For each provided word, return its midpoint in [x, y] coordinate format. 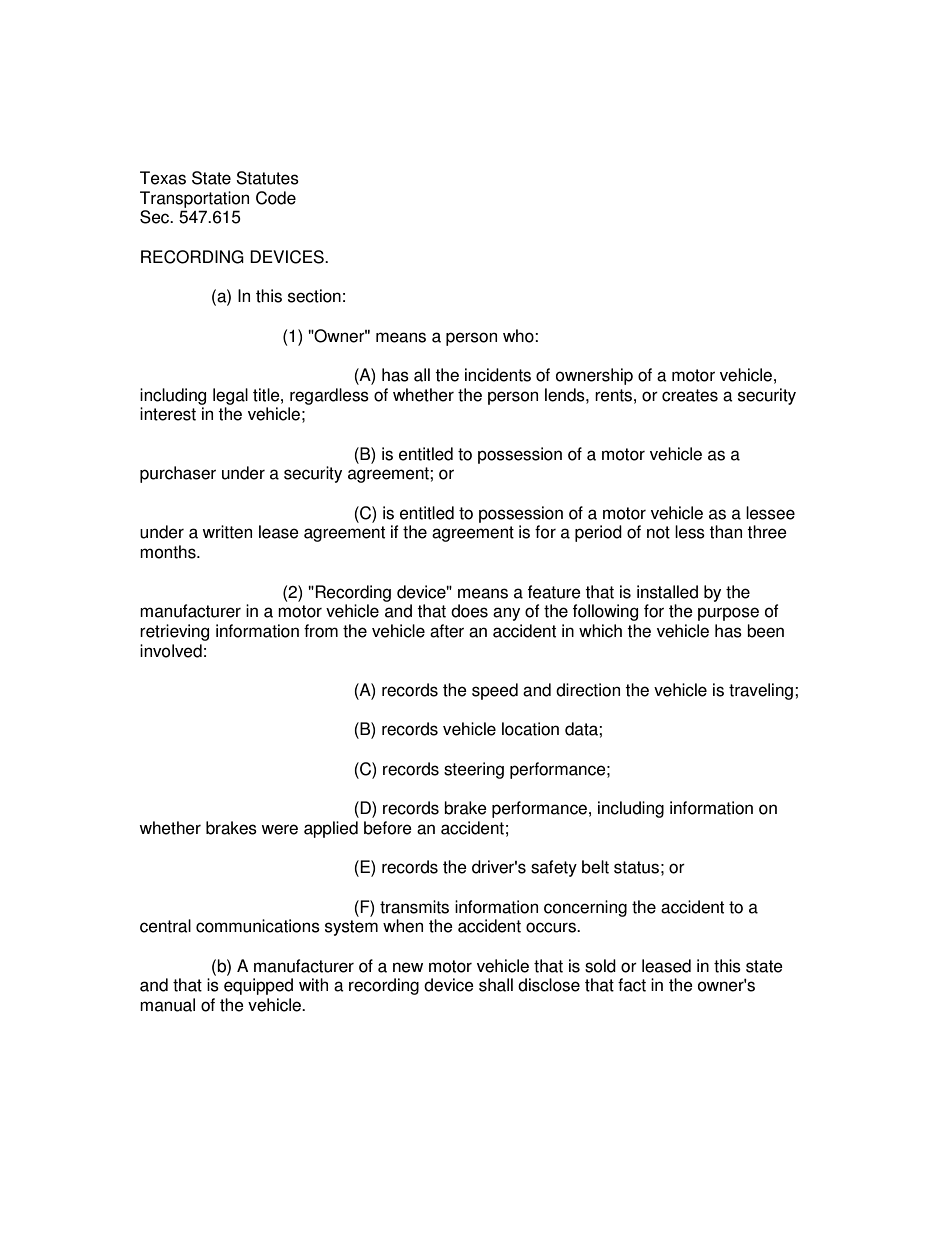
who [519, 336]
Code [276, 198]
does [469, 611]
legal [230, 396]
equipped [258, 986]
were [279, 829]
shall [496, 985]
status [636, 867]
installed [667, 592]
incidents [498, 375]
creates [690, 395]
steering [474, 770]
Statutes [267, 178]
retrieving [174, 632]
